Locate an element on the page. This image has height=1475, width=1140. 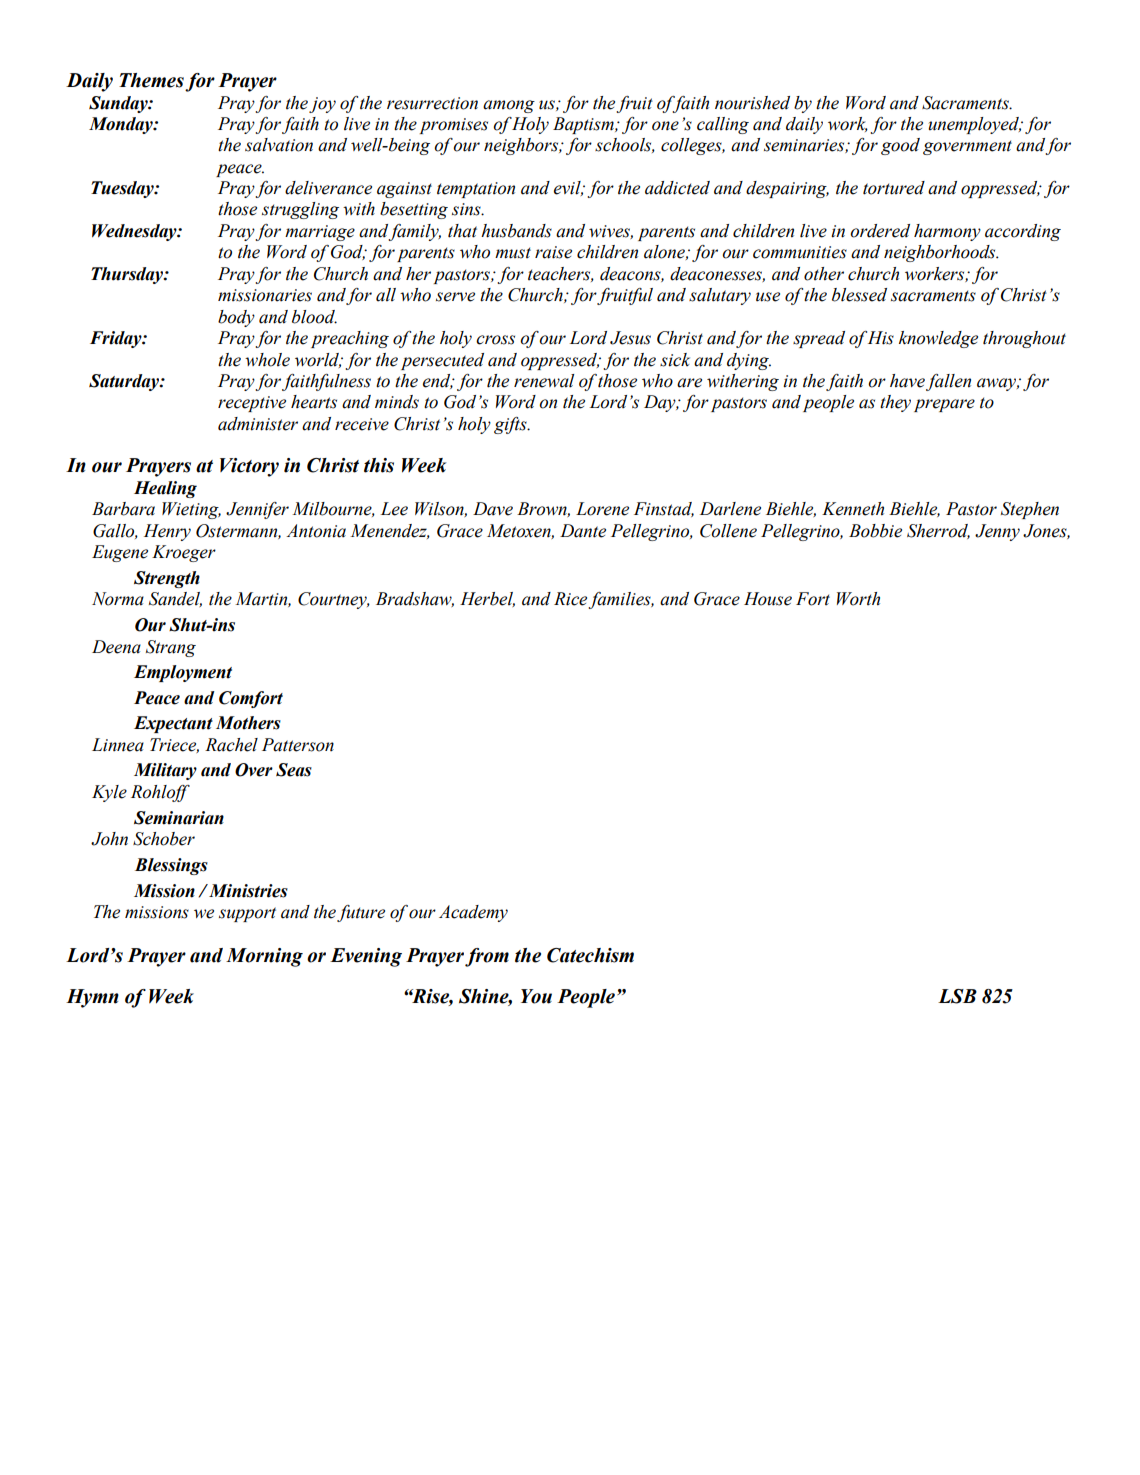
Themes is located at coordinates (151, 80).
